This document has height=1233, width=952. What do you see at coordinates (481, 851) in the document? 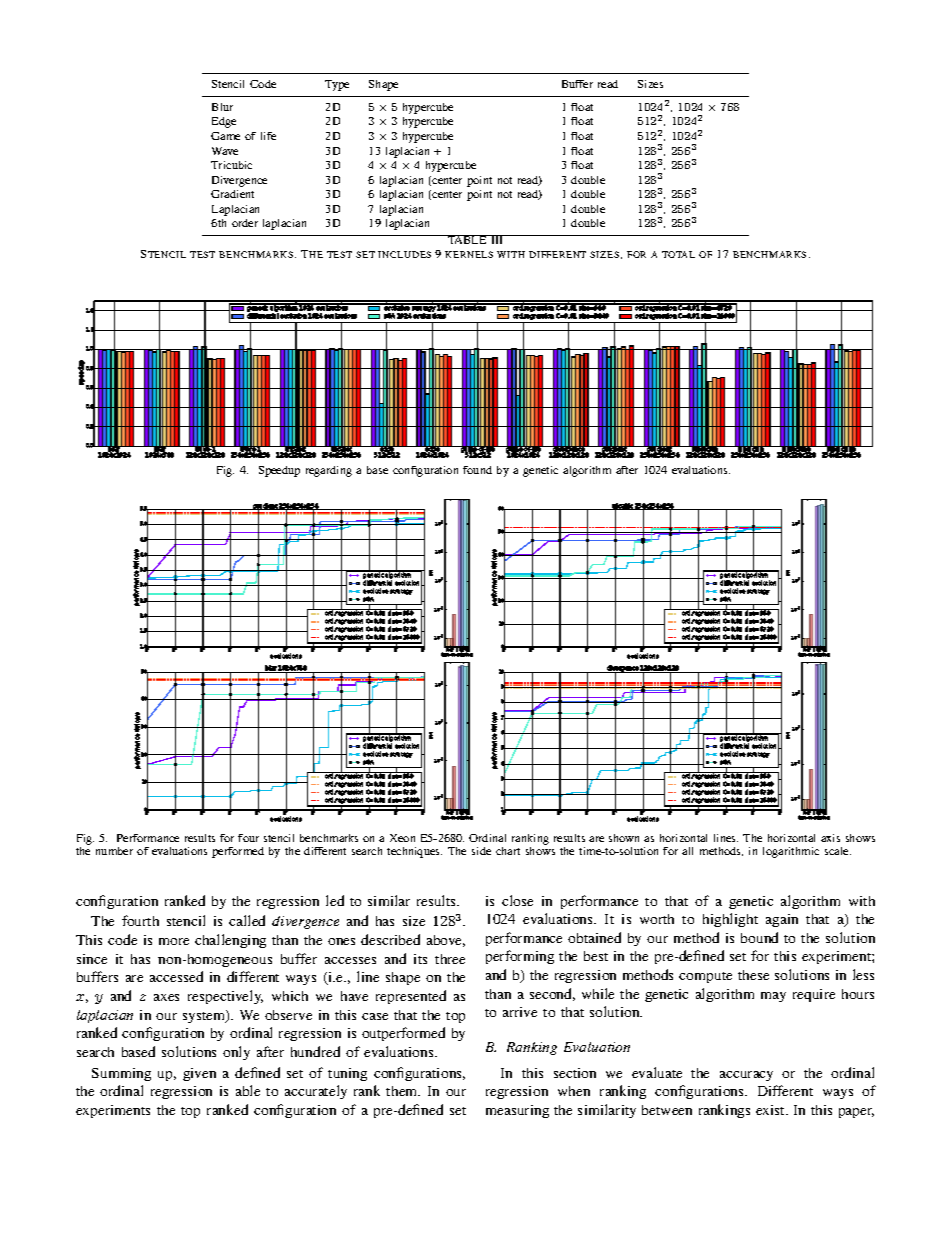
I see `side` at bounding box center [481, 851].
